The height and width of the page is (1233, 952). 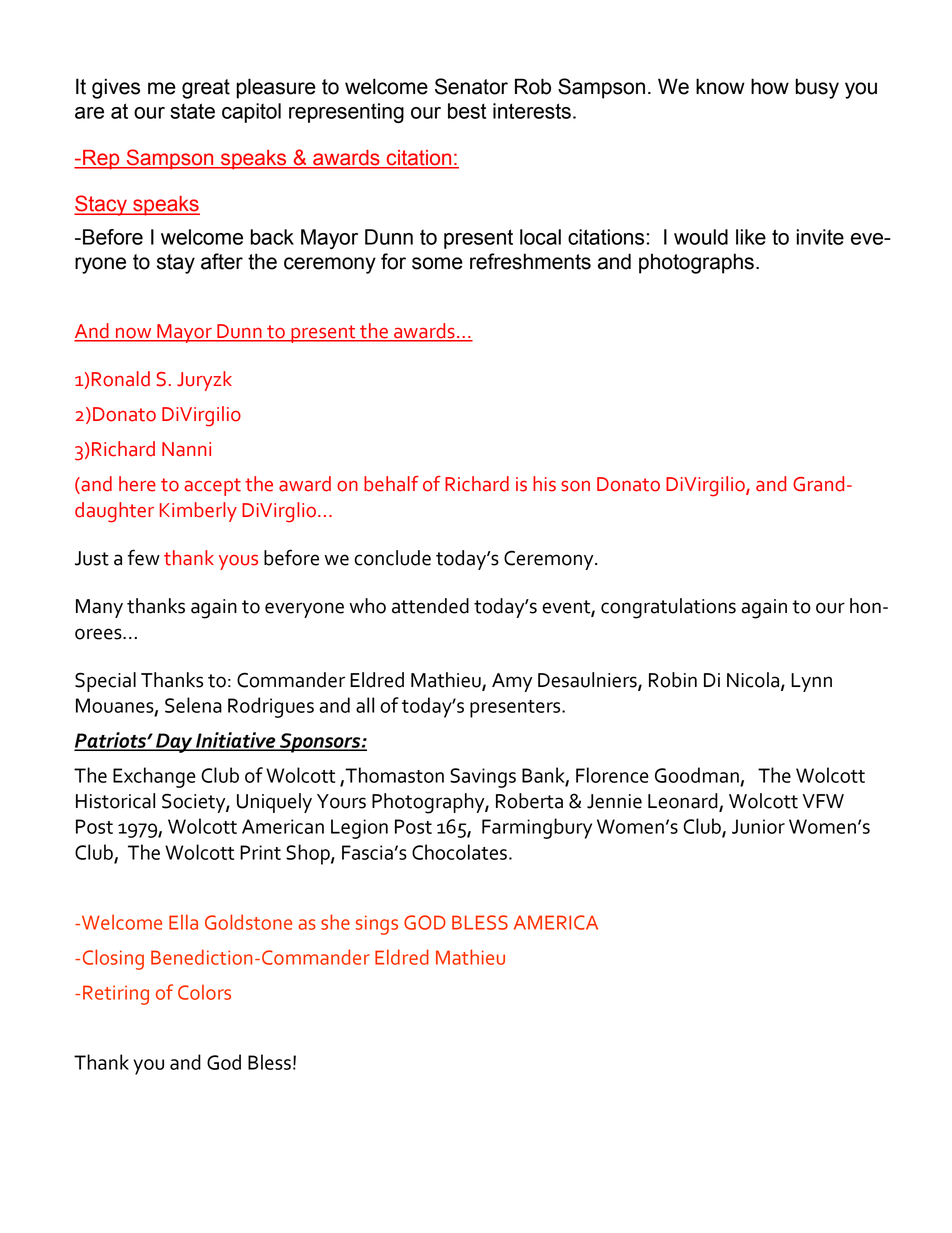 What do you see at coordinates (137, 484) in the page?
I see `here` at bounding box center [137, 484].
